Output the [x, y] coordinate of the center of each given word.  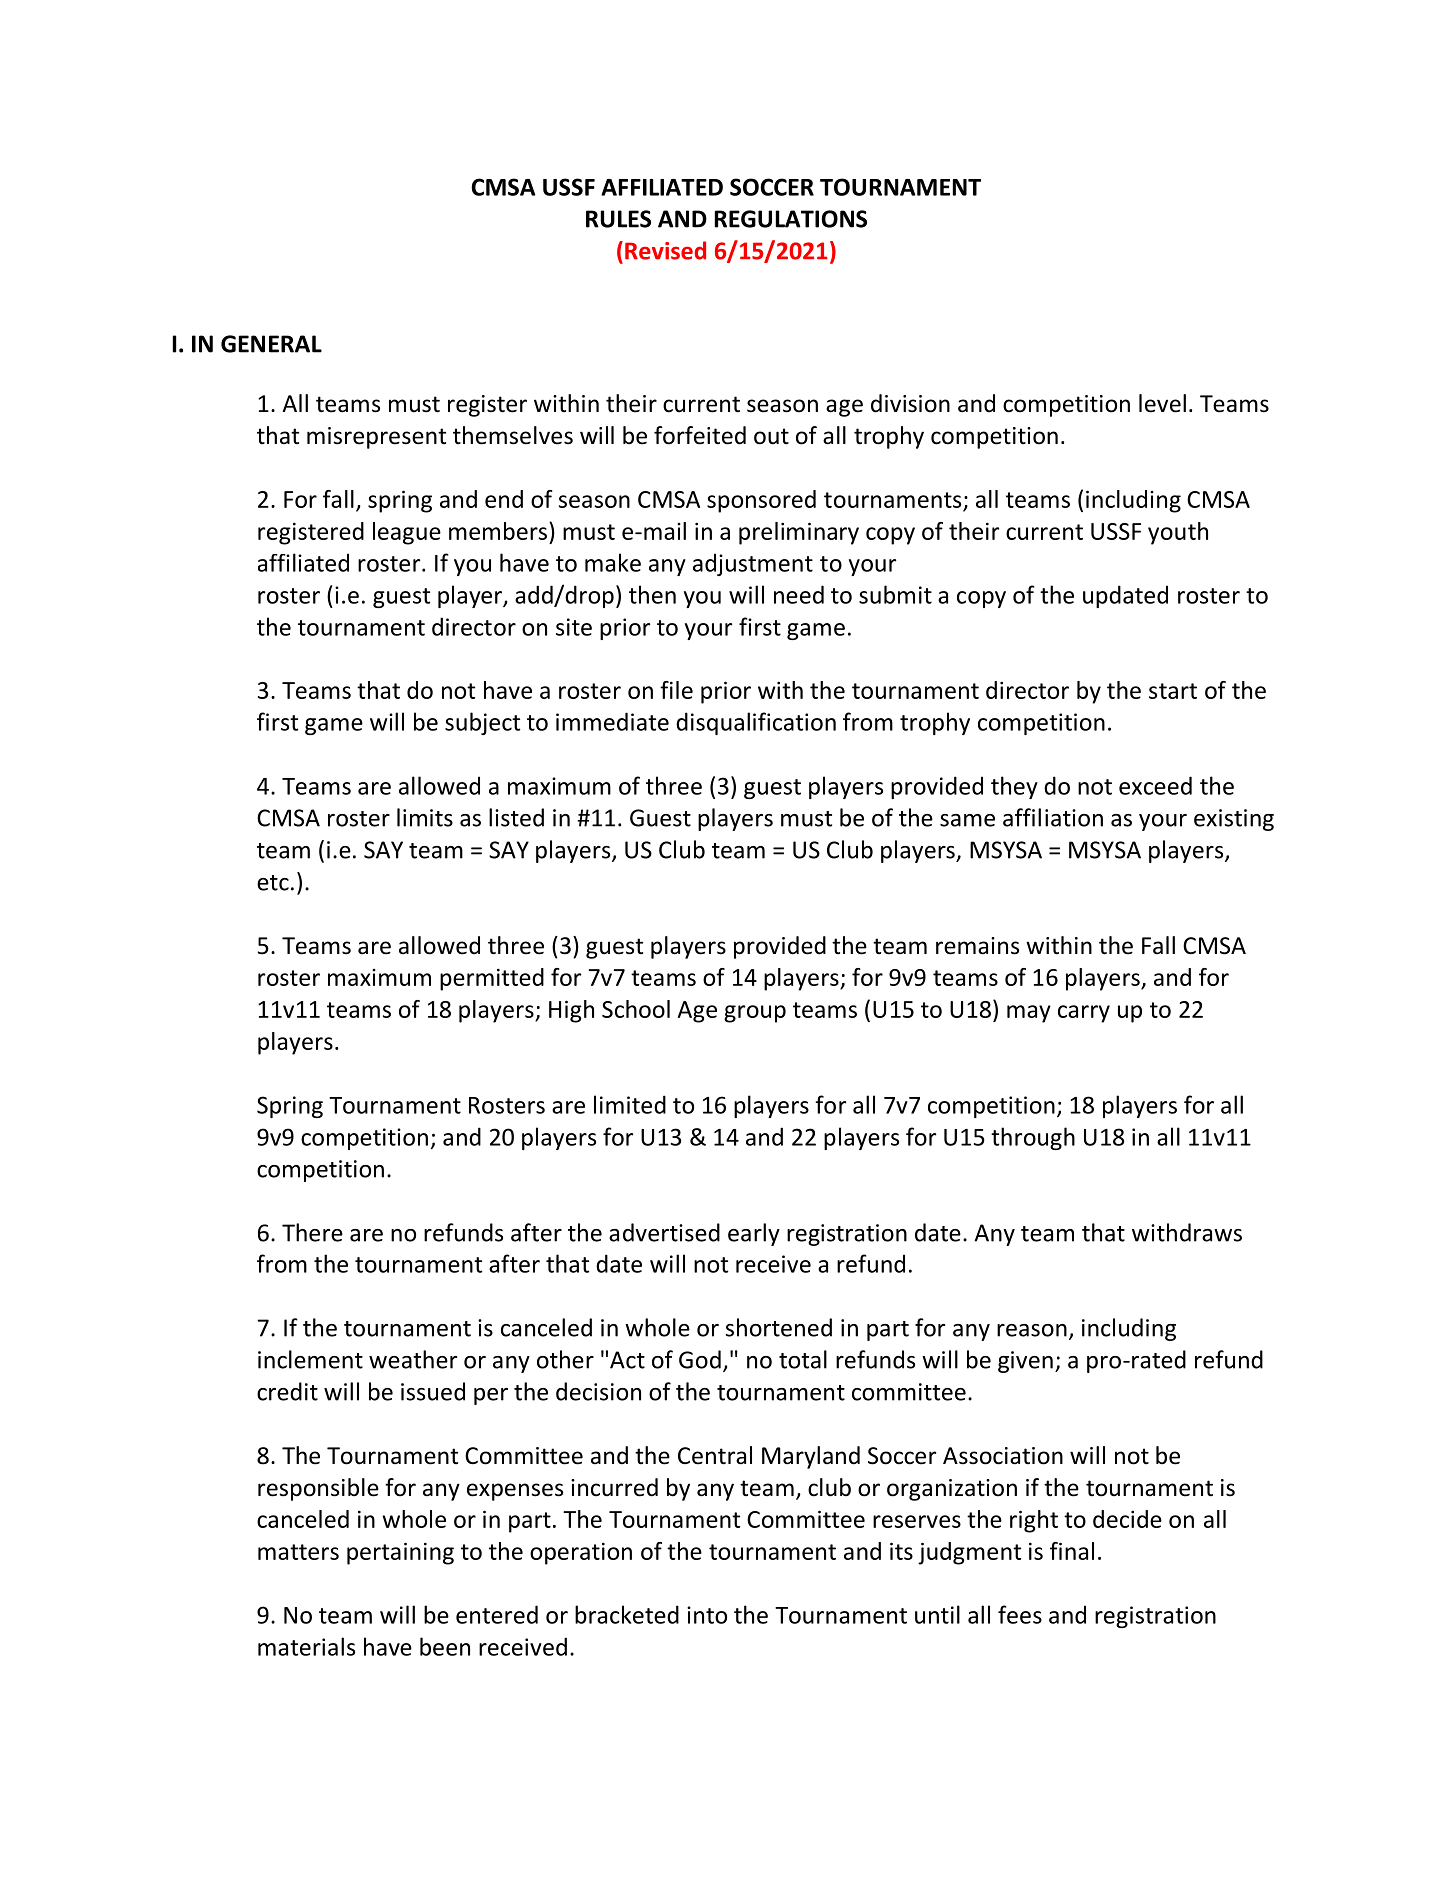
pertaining [400, 1553]
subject [482, 723]
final [1072, 1551]
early [754, 1234]
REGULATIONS [791, 219]
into [707, 1615]
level [1162, 403]
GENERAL [271, 344]
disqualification [756, 723]
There [312, 1232]
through [1033, 1138]
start [1173, 691]
